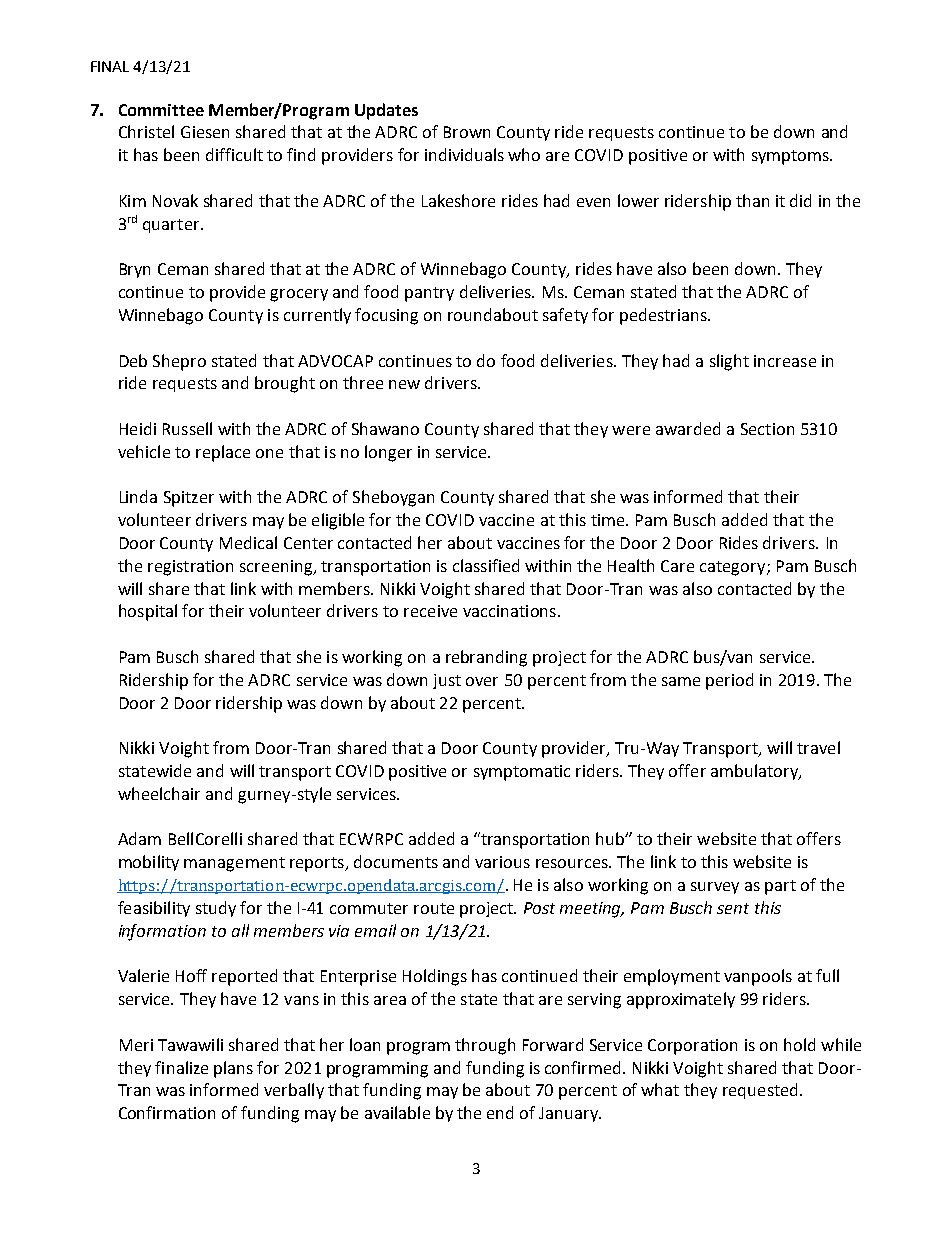 Image resolution: width=952 pixels, height=1233 pixels. Describe the element at coordinates (159, 793) in the screenshot. I see `wheelchair` at that location.
